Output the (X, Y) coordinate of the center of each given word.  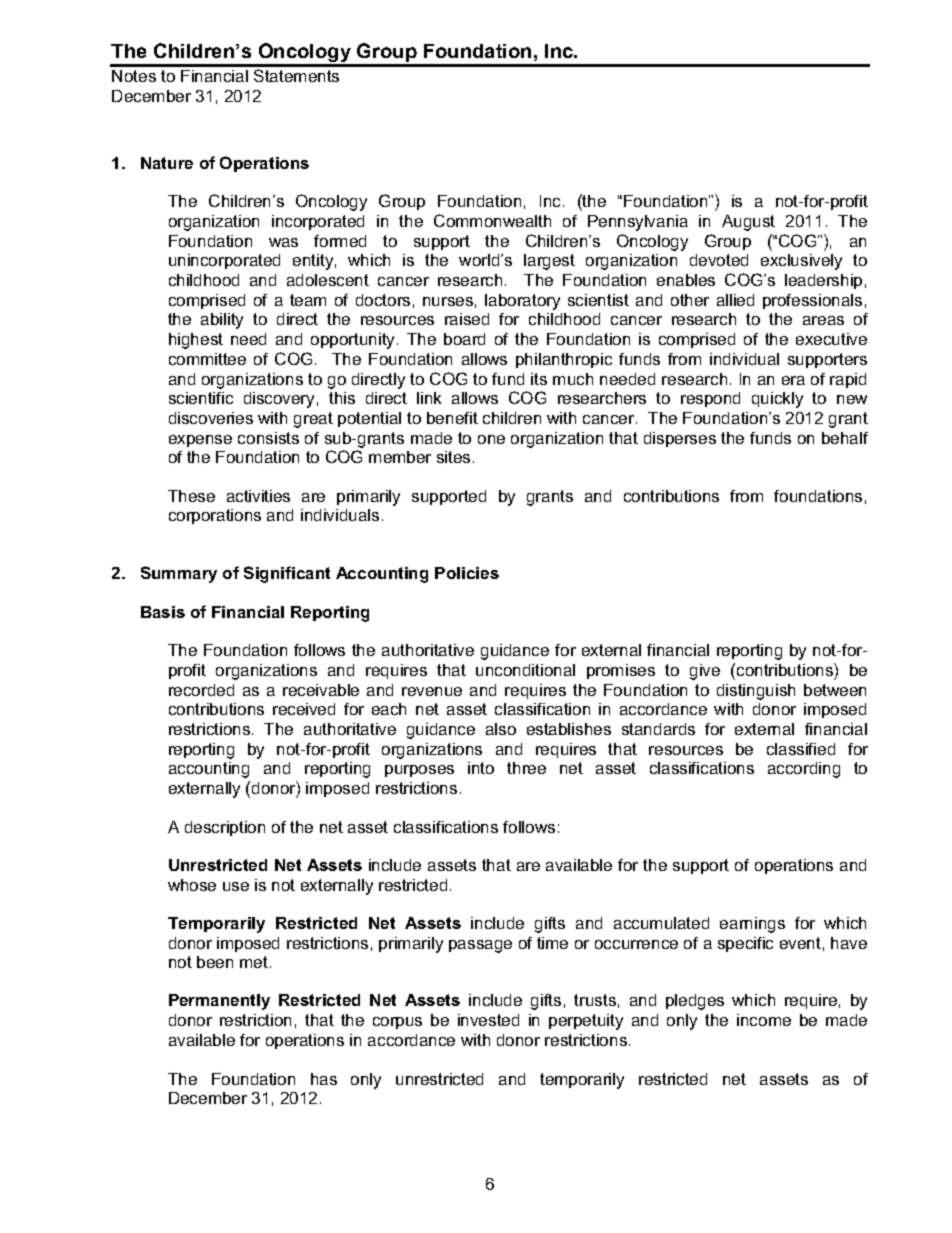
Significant (287, 574)
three (526, 768)
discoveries (211, 418)
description (225, 828)
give (705, 672)
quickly (777, 400)
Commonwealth (492, 220)
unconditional (525, 670)
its (539, 379)
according (804, 770)
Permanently (219, 1002)
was (283, 242)
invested (488, 1020)
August (748, 223)
